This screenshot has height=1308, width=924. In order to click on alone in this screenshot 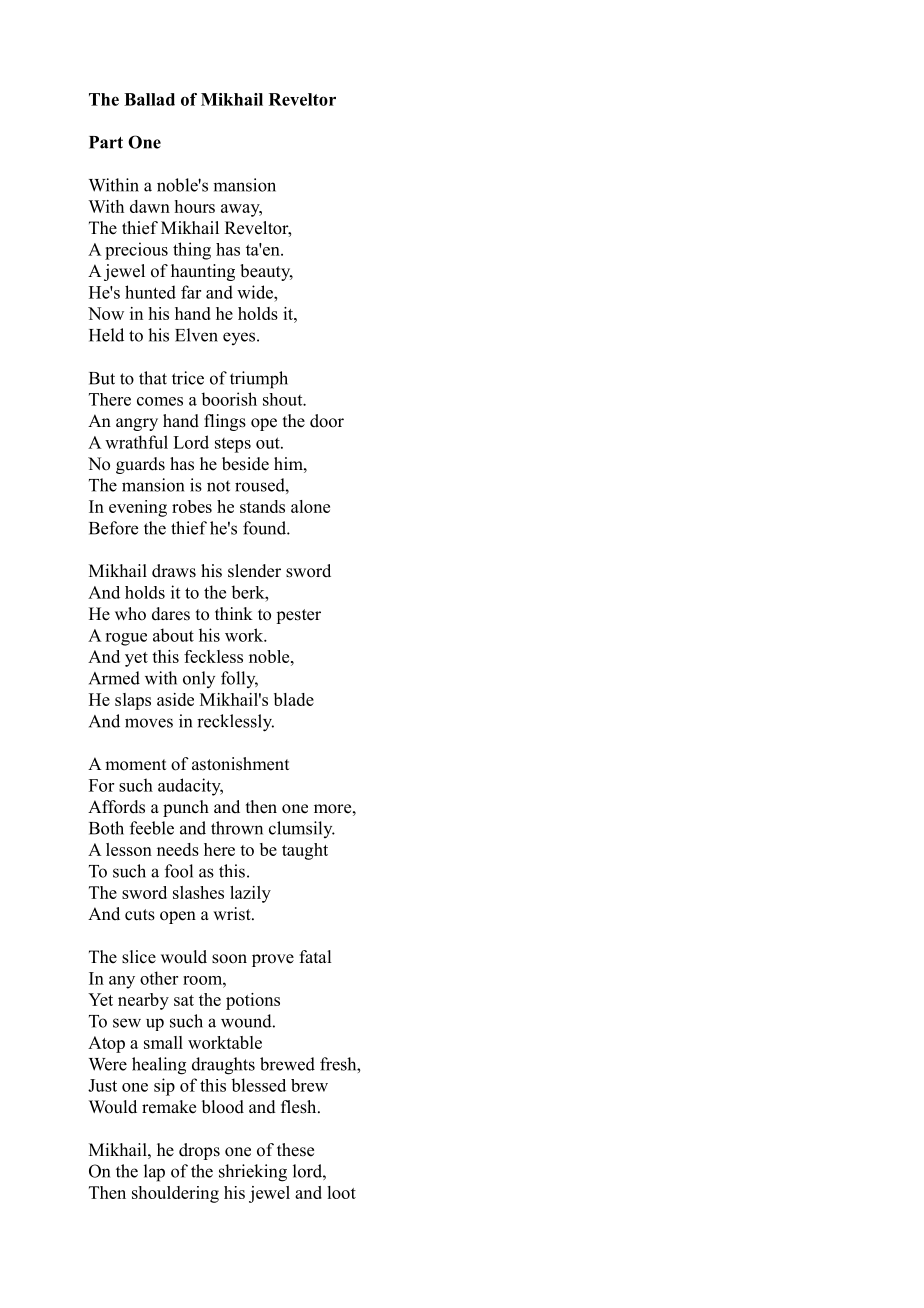, I will do `click(310, 506)`.
